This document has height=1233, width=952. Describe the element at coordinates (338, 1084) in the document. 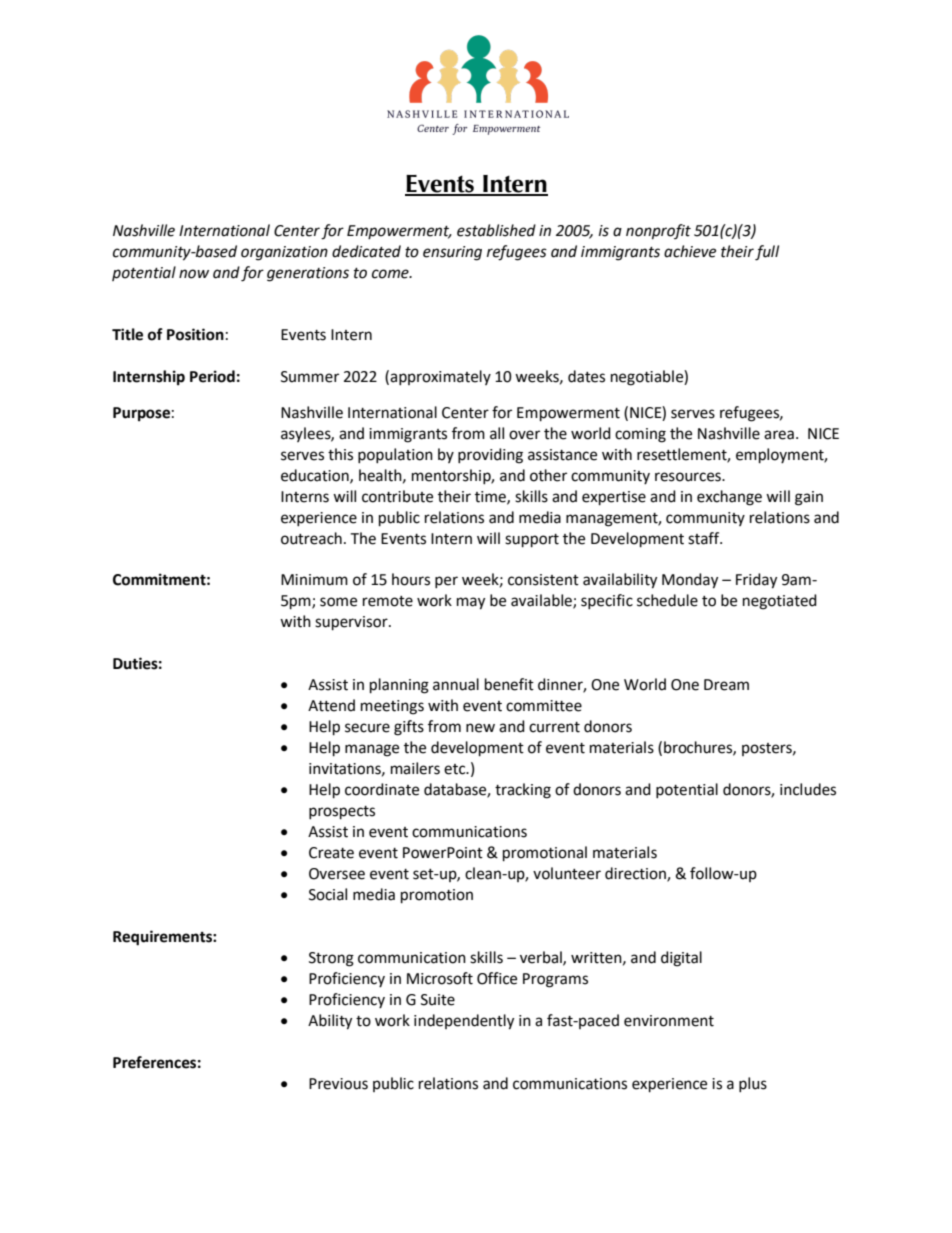

I see `Previous` at that location.
